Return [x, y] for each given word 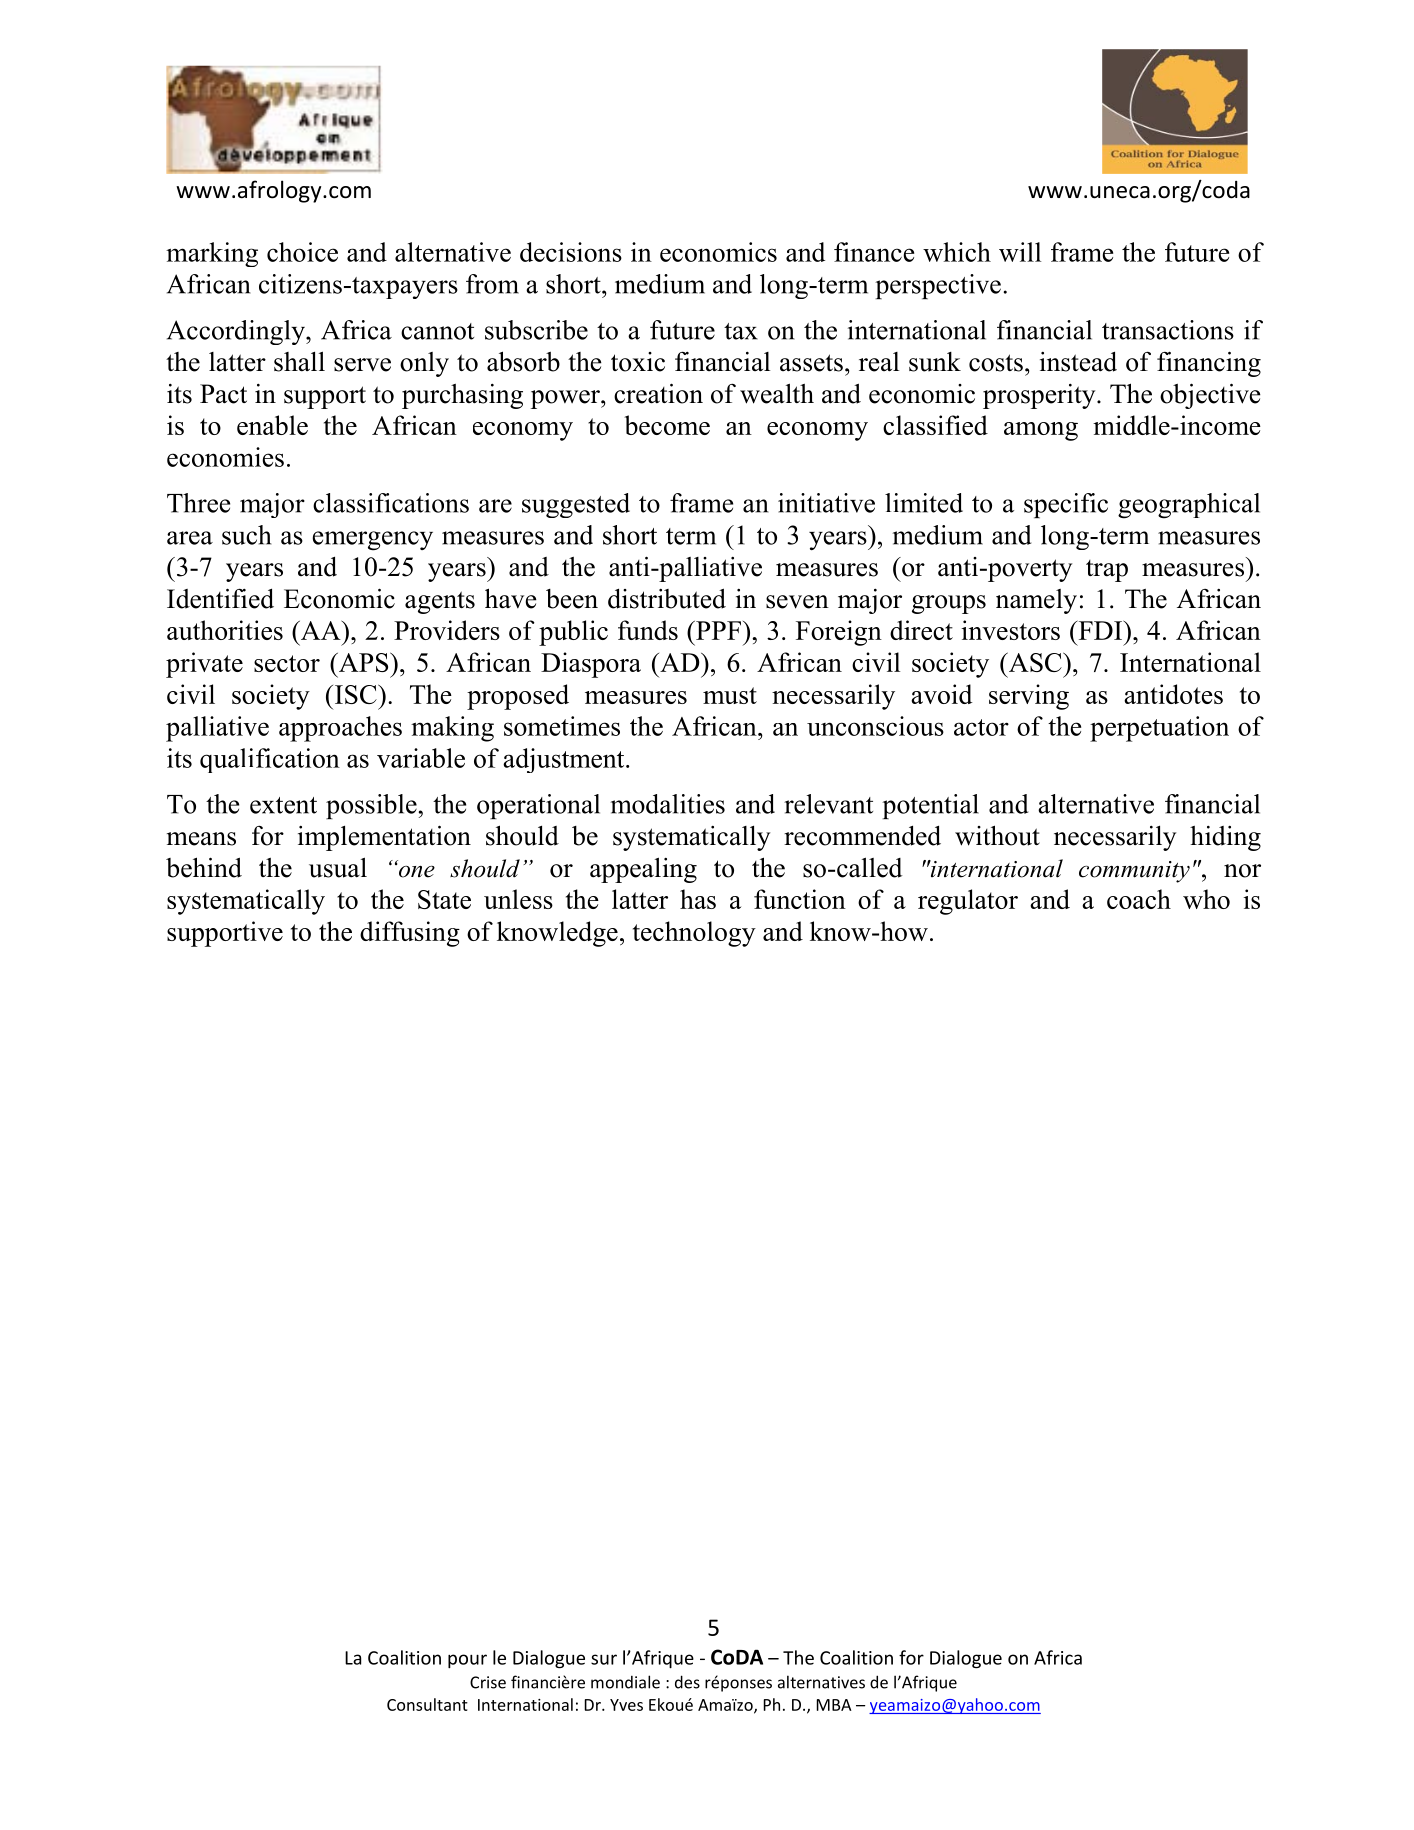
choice [302, 252]
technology [694, 934]
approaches [340, 729]
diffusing [410, 934]
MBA [834, 1705]
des [687, 1682]
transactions [1168, 330]
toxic [638, 362]
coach [1139, 899]
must [730, 695]
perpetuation [1159, 729]
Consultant [427, 1704]
